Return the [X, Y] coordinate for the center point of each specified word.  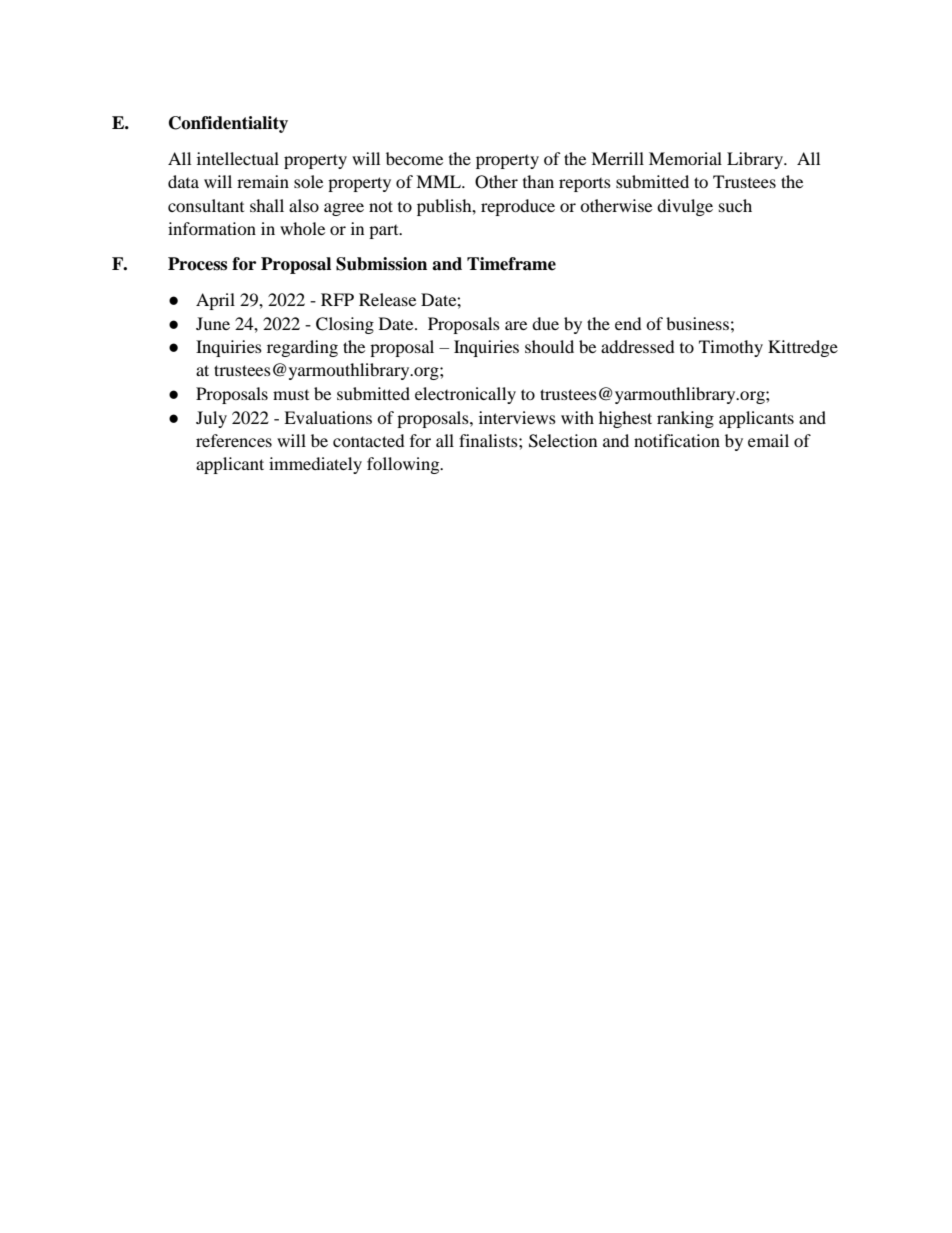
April [215, 301]
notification [677, 440]
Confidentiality [228, 124]
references [234, 440]
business [697, 323]
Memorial [685, 158]
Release [387, 299]
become [414, 158]
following [404, 465]
